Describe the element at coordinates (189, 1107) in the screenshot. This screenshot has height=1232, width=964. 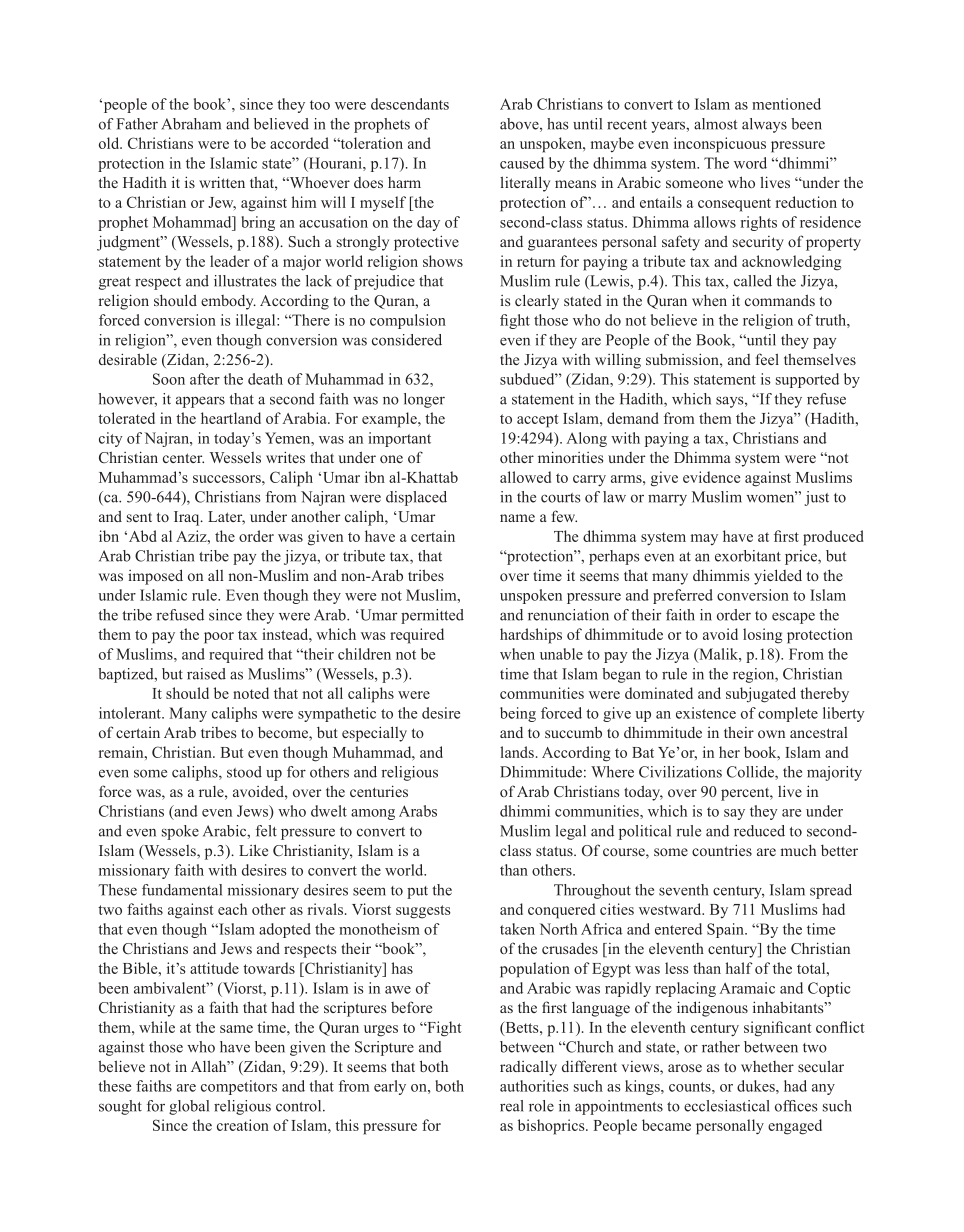
I see `global` at that location.
